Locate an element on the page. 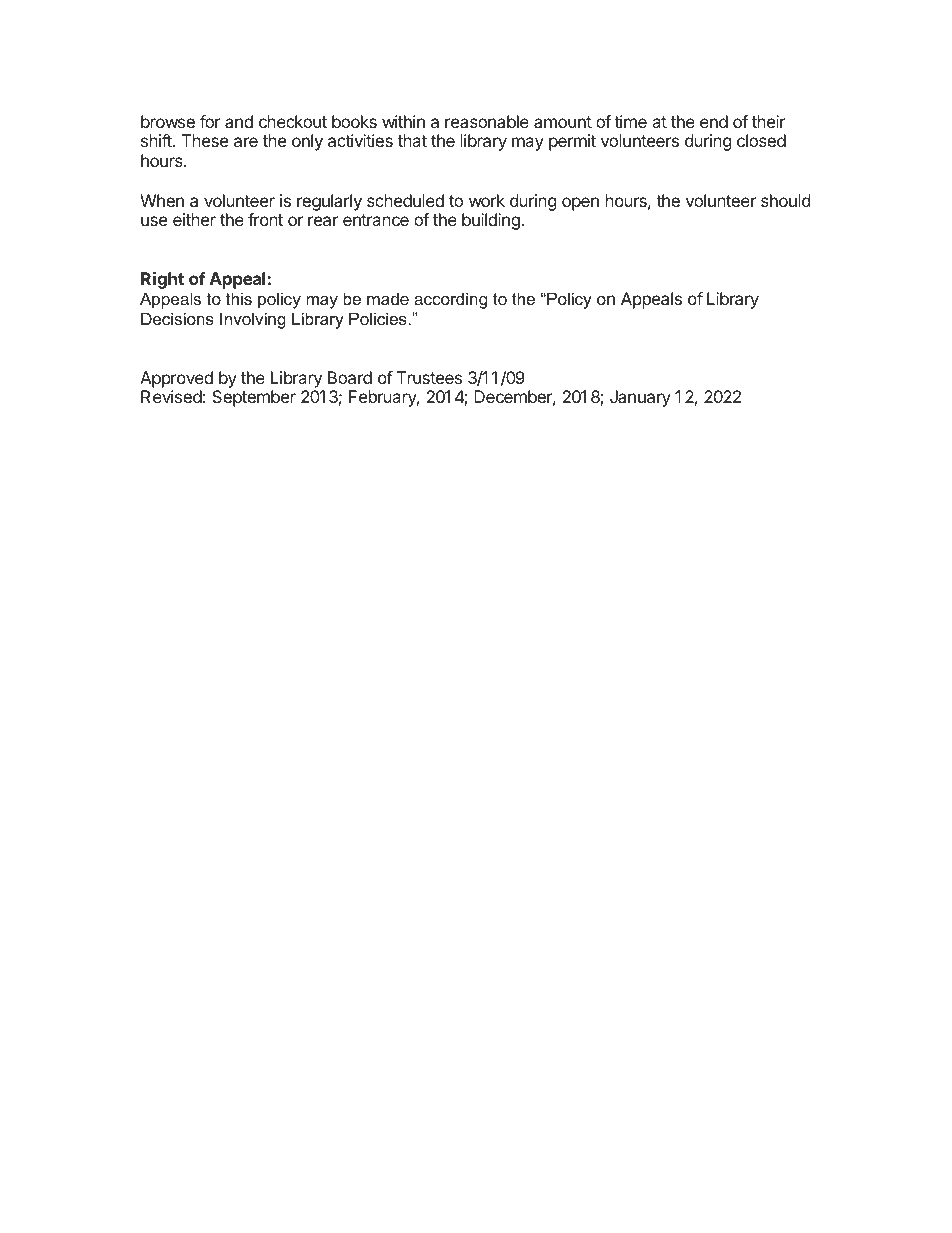 This document has height=1233, width=952. and is located at coordinates (239, 121).
